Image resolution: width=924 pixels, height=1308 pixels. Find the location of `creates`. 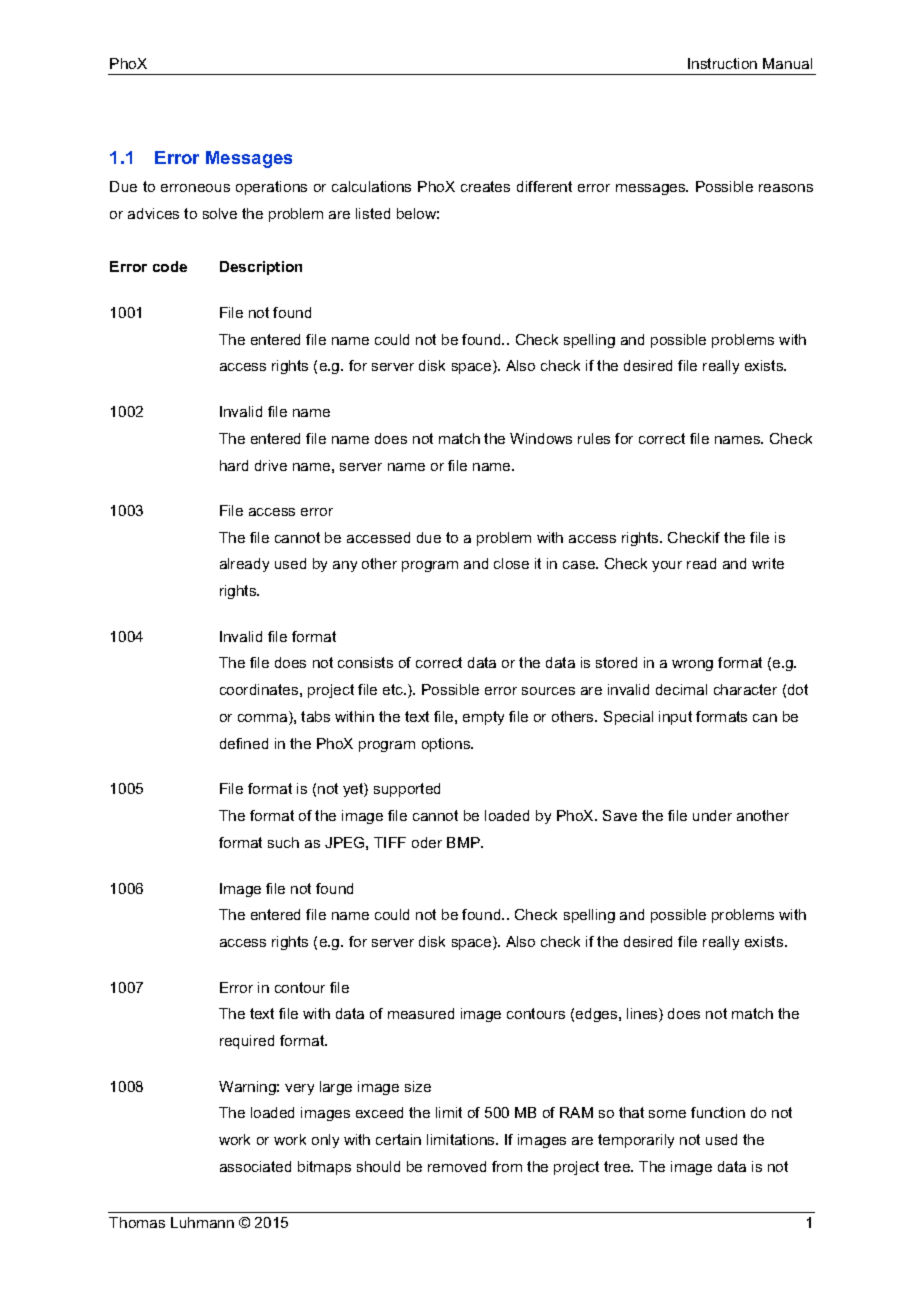

creates is located at coordinates (485, 186).
